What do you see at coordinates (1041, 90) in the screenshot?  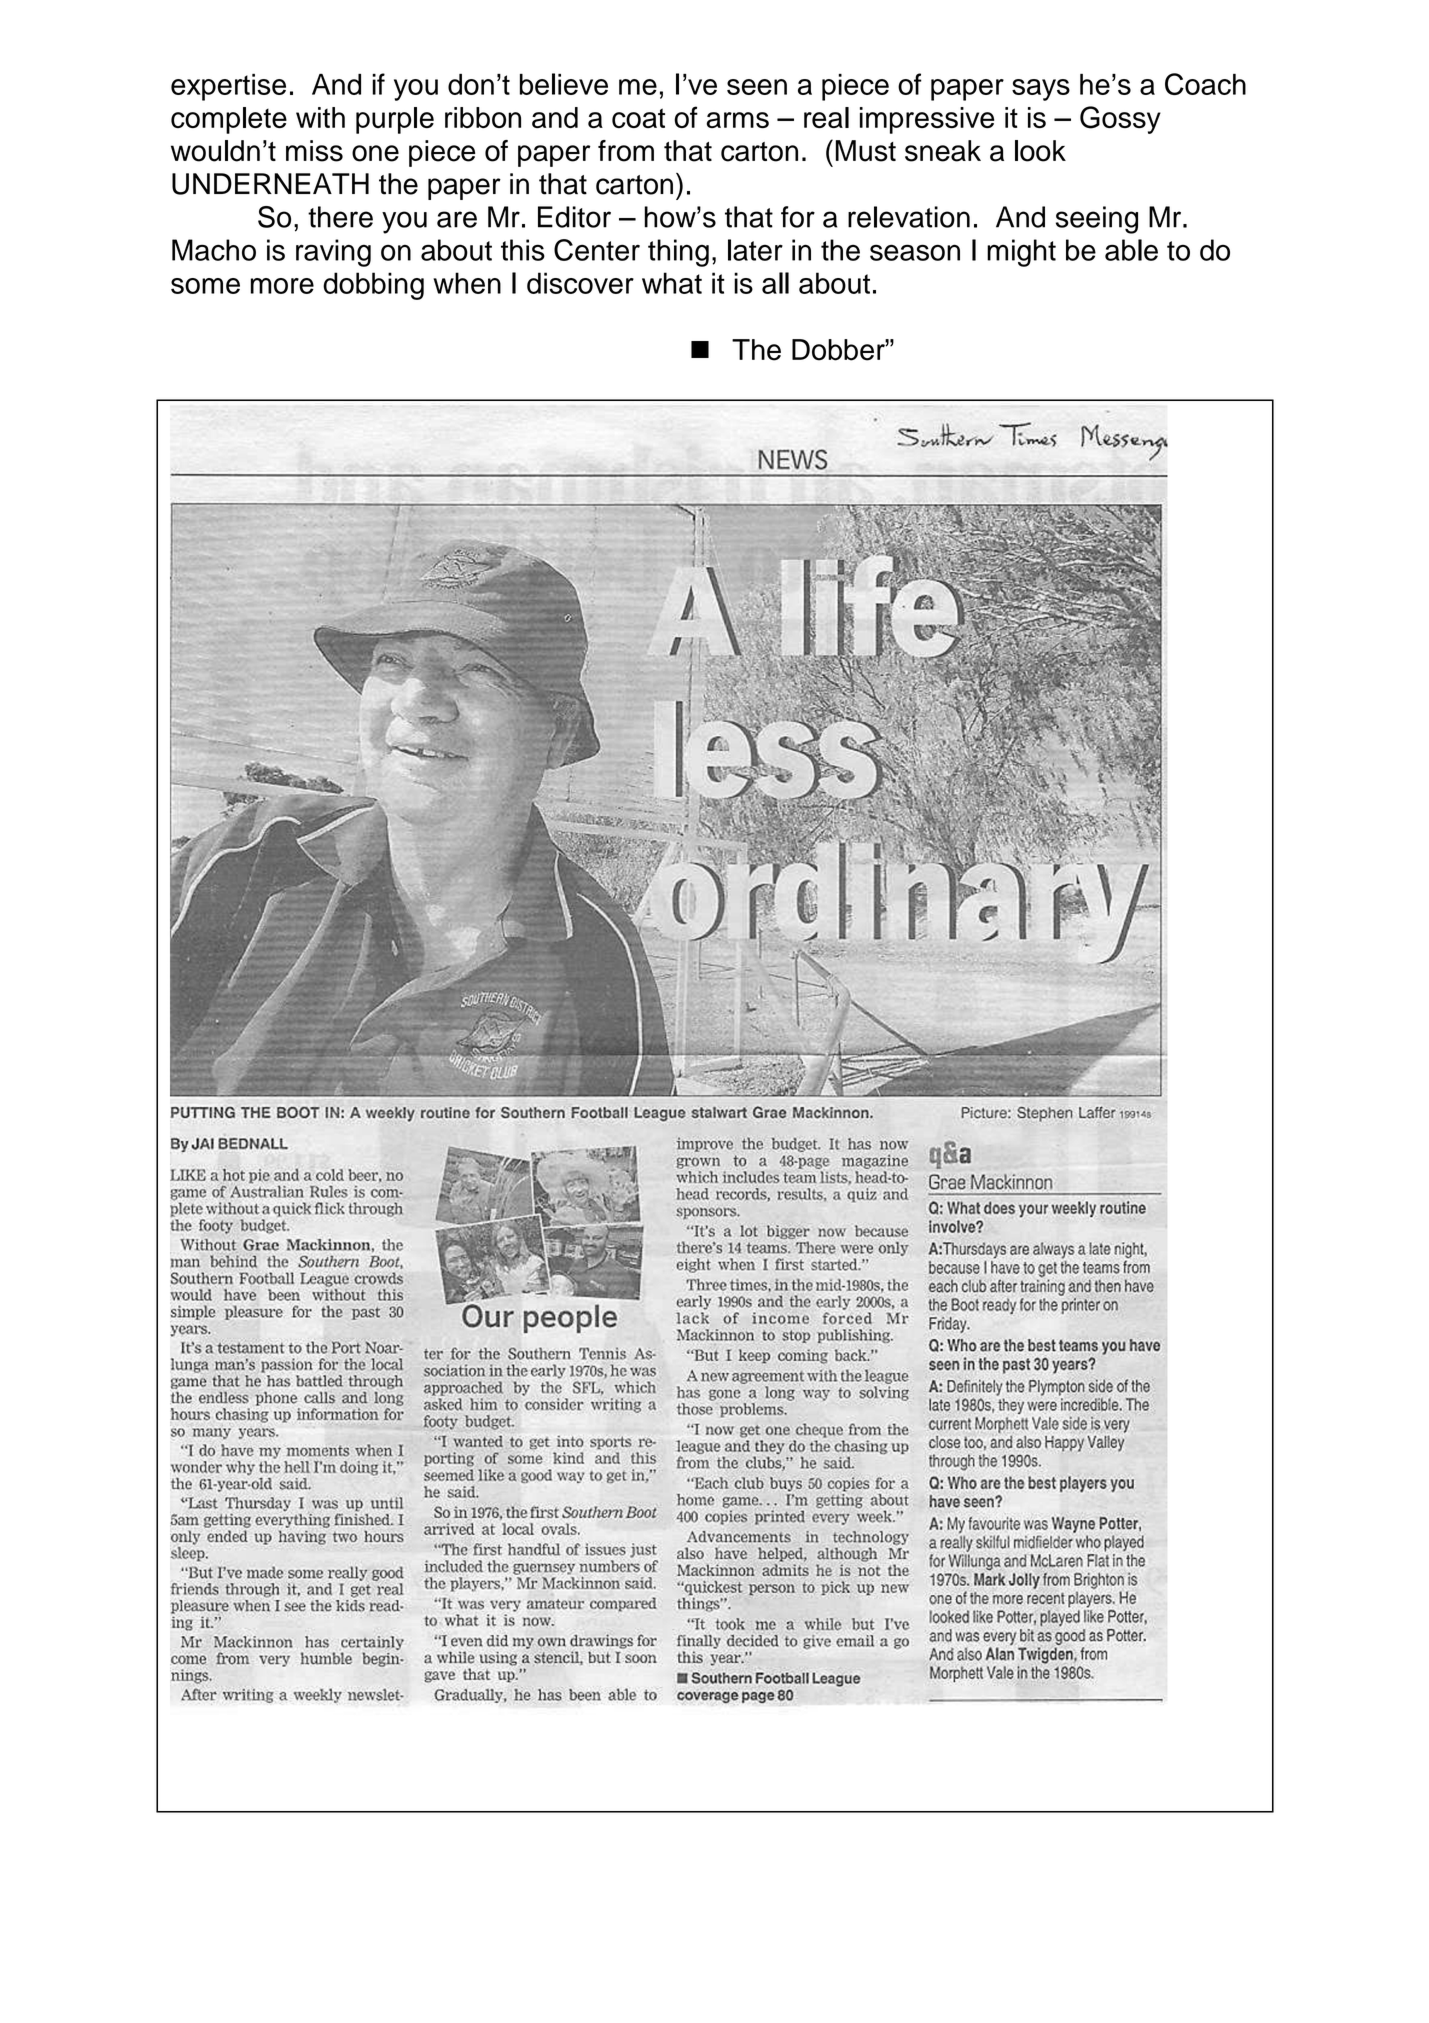 I see `says` at bounding box center [1041, 90].
